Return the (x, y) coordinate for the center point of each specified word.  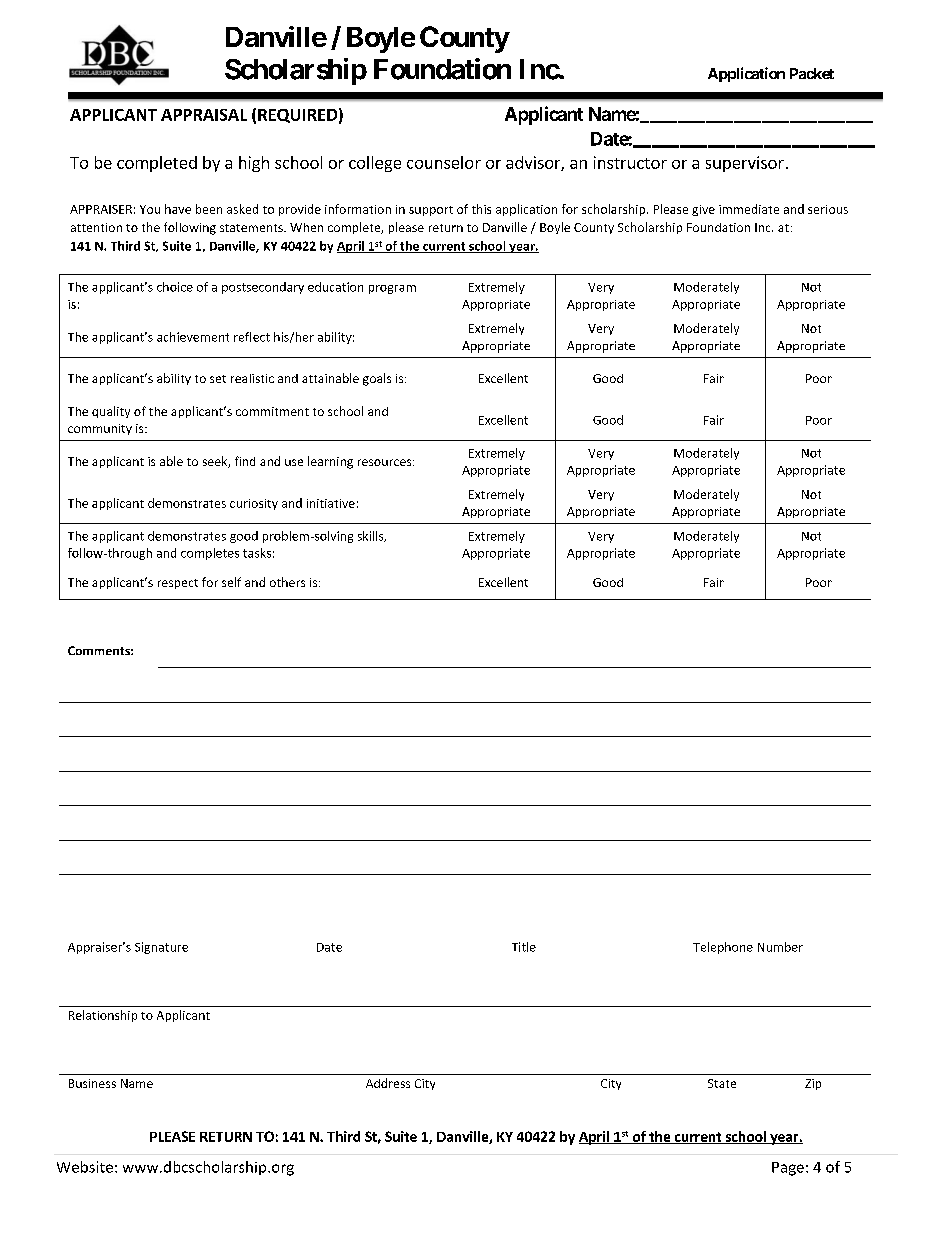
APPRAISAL (204, 115)
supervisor (745, 164)
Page (788, 1169)
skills (372, 536)
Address (388, 1083)
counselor (444, 162)
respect (178, 584)
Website (85, 1167)
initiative (331, 503)
